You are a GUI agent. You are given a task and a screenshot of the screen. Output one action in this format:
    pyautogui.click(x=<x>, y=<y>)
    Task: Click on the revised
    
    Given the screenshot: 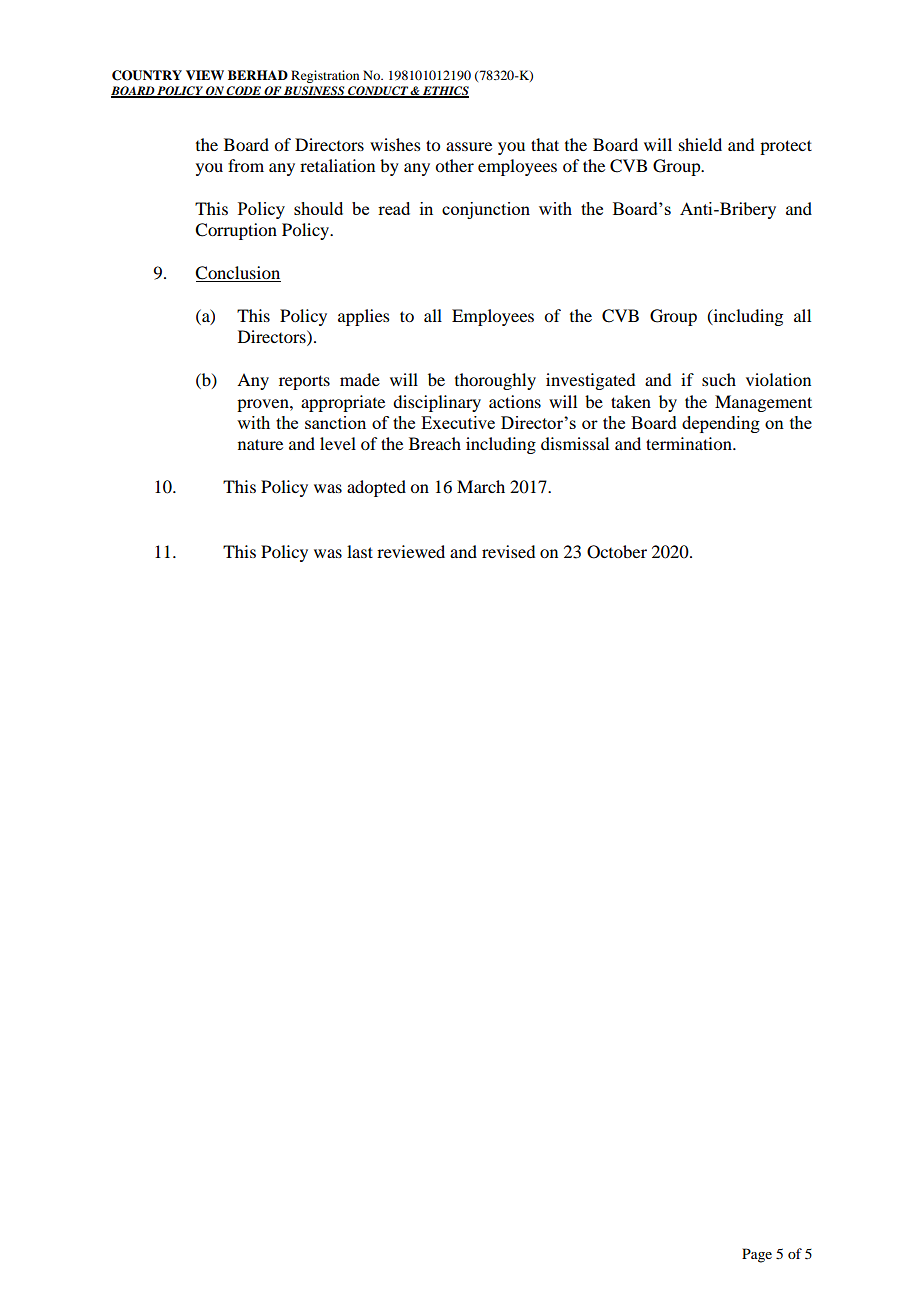 What is the action you would take?
    pyautogui.click(x=508, y=551)
